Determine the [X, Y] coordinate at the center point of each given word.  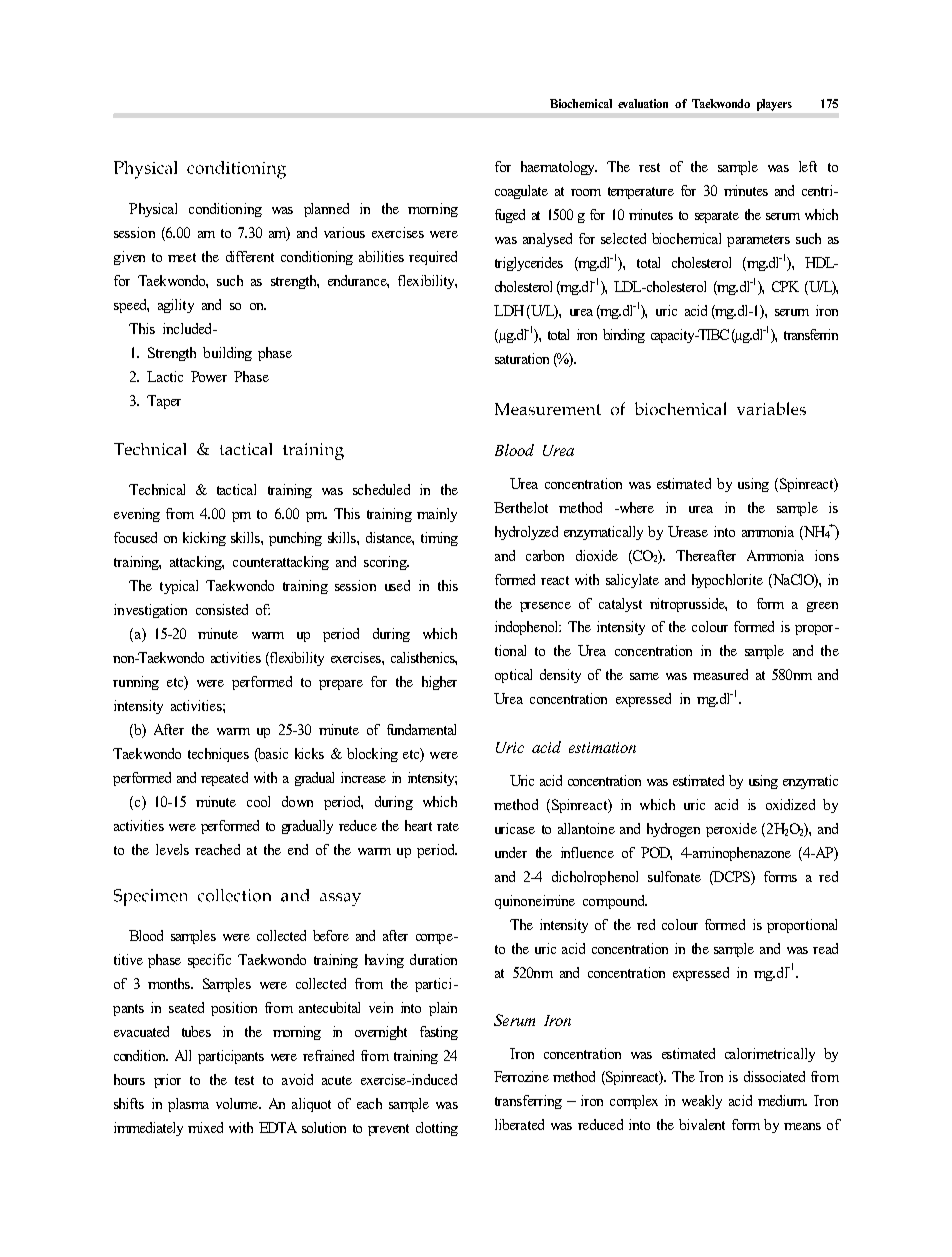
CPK [785, 286]
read [825, 948]
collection [234, 895]
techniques [218, 755]
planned [326, 210]
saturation [522, 358]
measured [720, 674]
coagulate [521, 192]
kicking [204, 539]
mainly [437, 515]
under [511, 852]
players [774, 105]
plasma [188, 1105]
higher [439, 683]
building [227, 354]
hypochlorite [727, 581]
